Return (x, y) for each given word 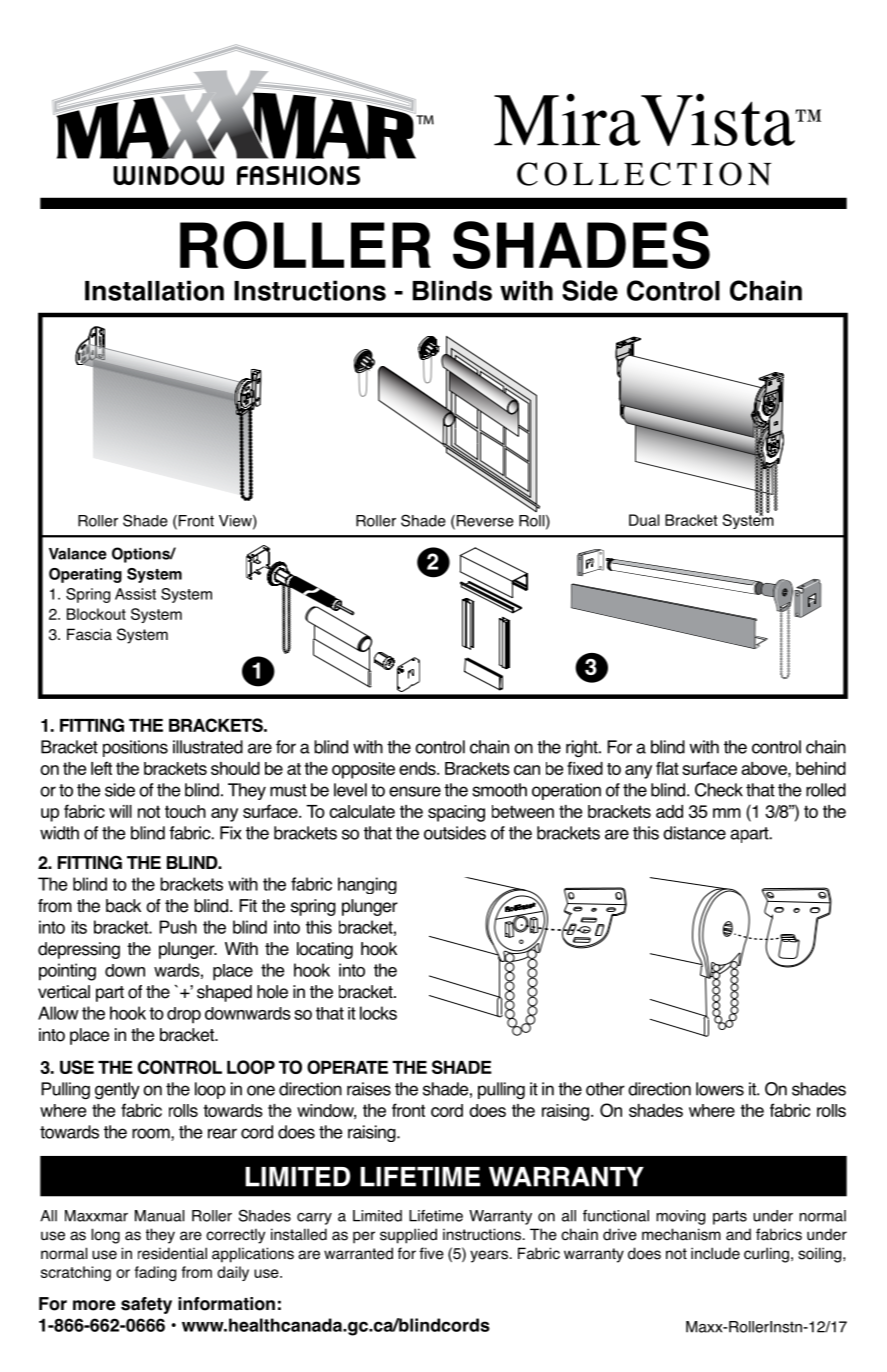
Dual (644, 520)
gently (117, 1090)
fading (155, 1274)
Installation (154, 290)
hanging (367, 885)
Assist (135, 594)
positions (135, 748)
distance (694, 833)
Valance (78, 554)
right (583, 749)
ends (418, 768)
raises (369, 1089)
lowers (720, 1089)
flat (667, 768)
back (123, 906)
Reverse (484, 522)
